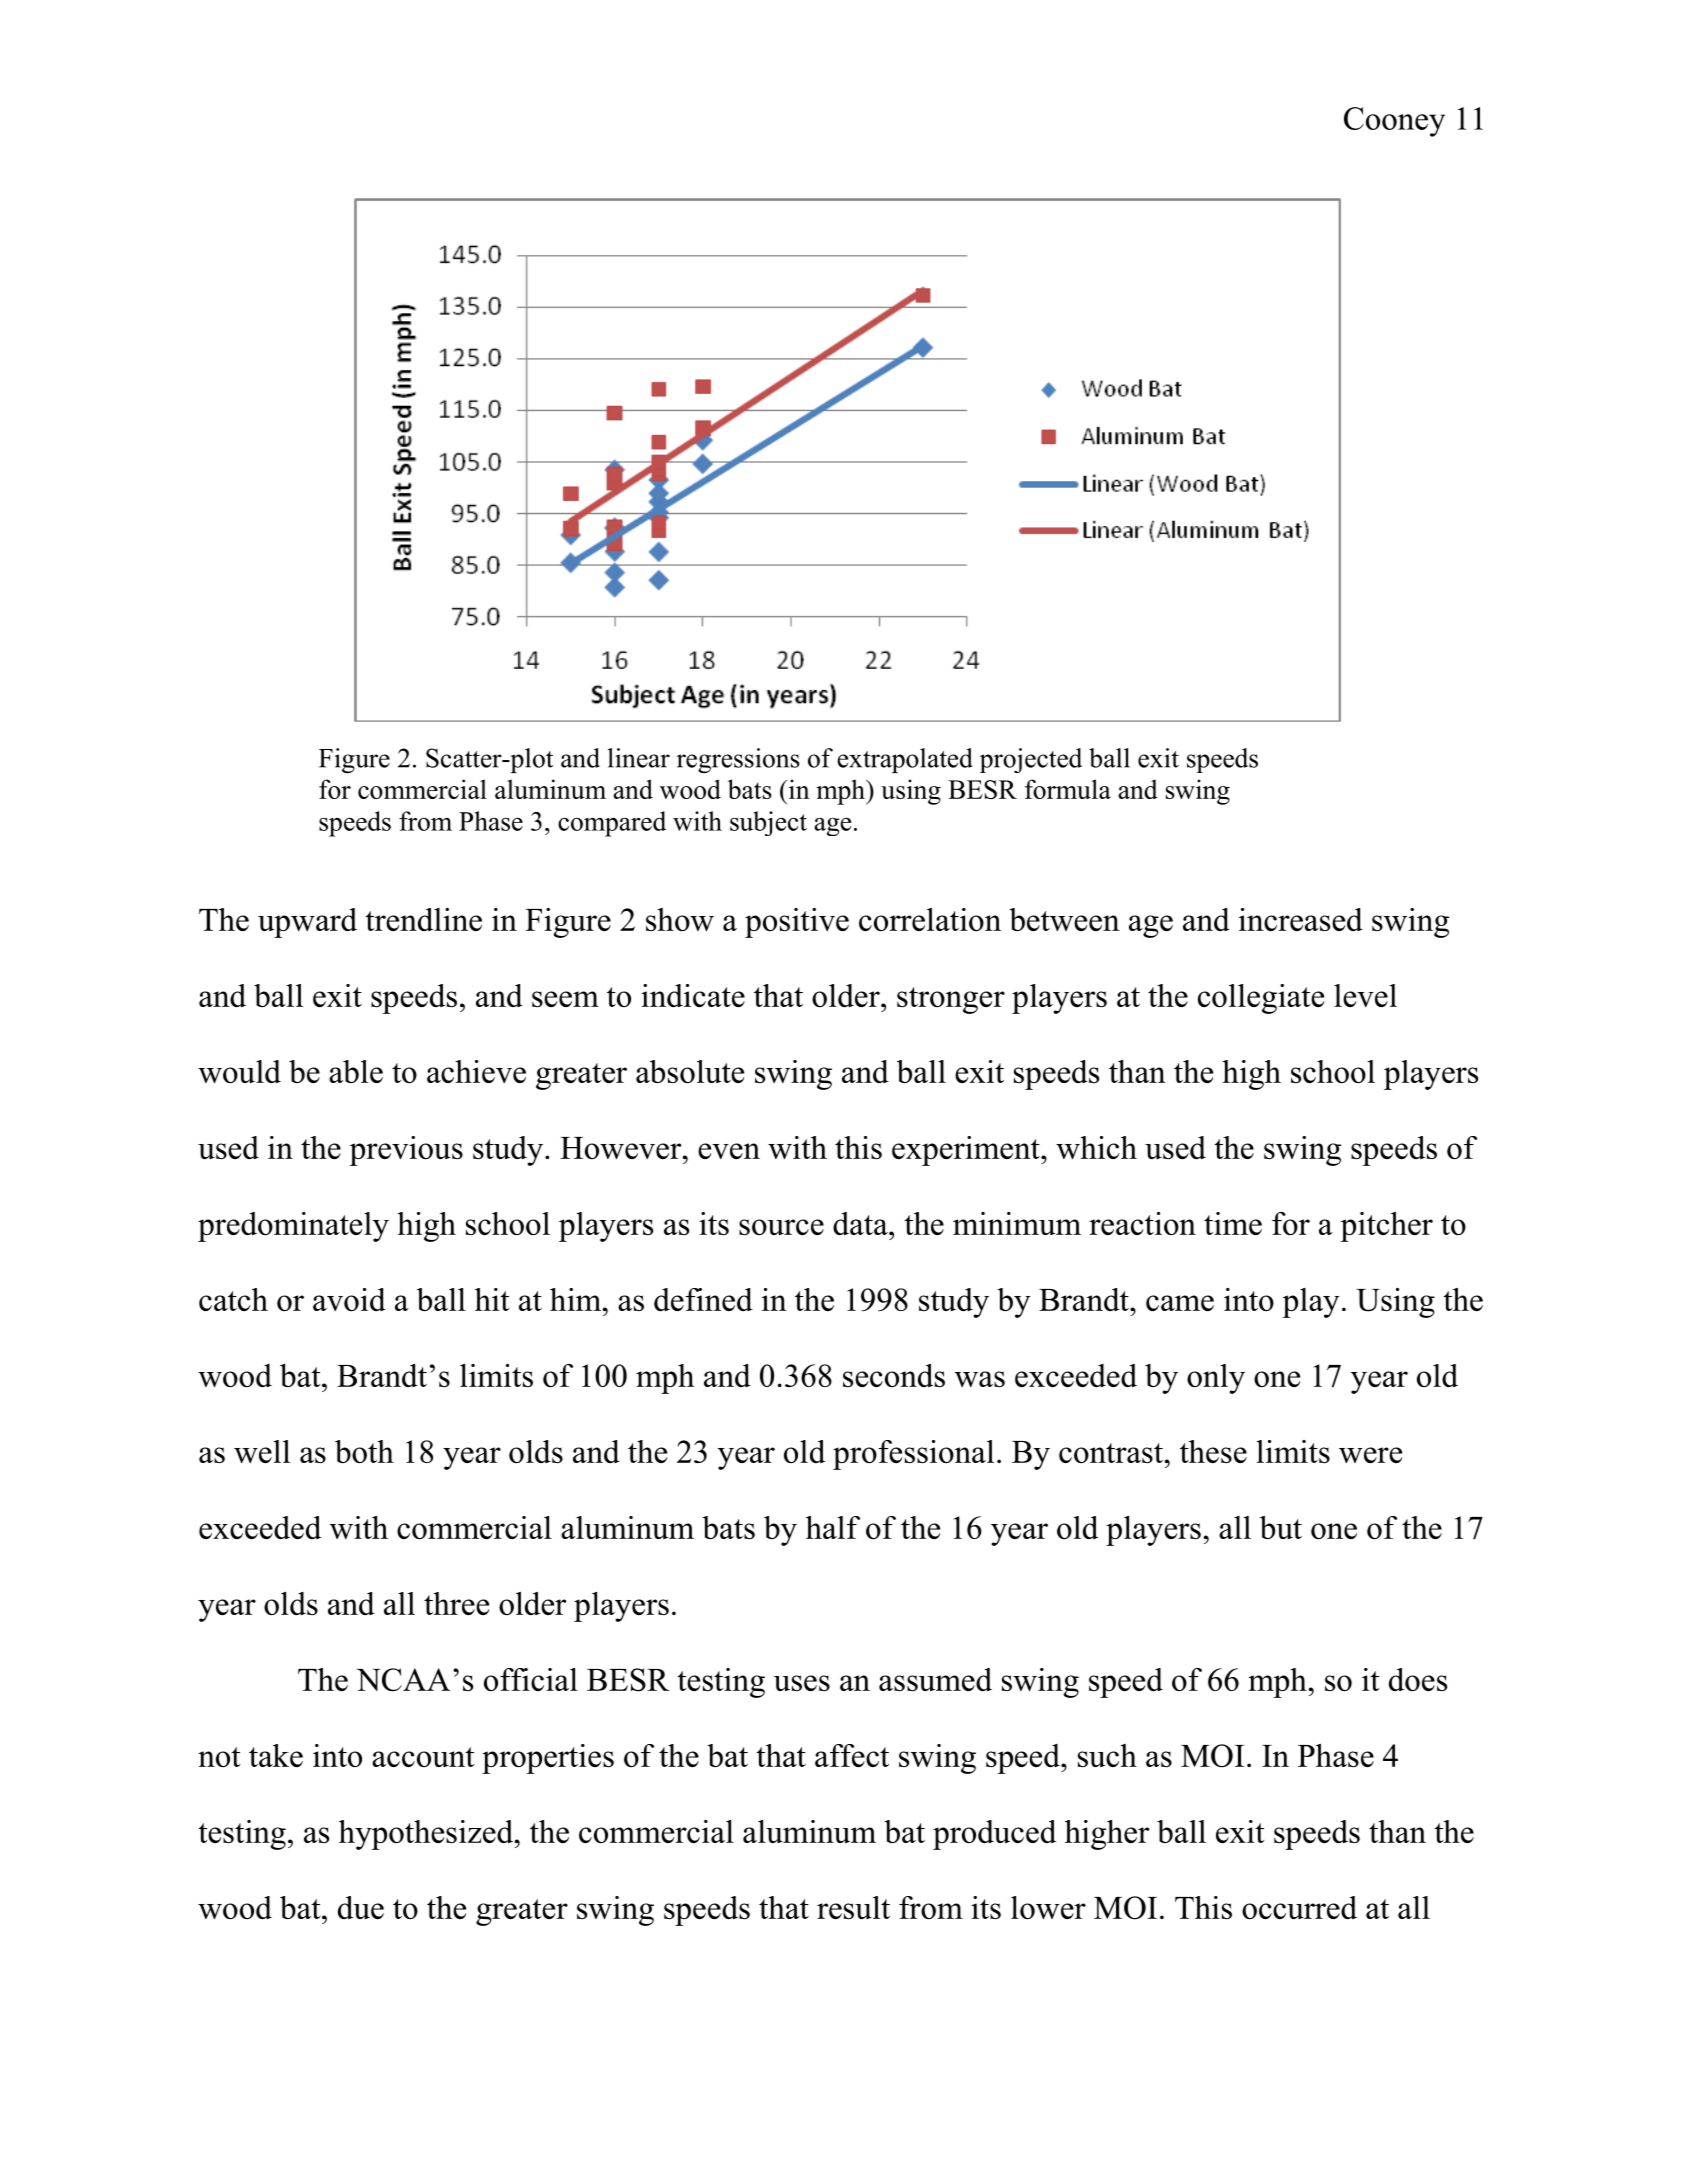 This screenshot has width=1685, height=2181. I want to click on trendline, so click(423, 919).
